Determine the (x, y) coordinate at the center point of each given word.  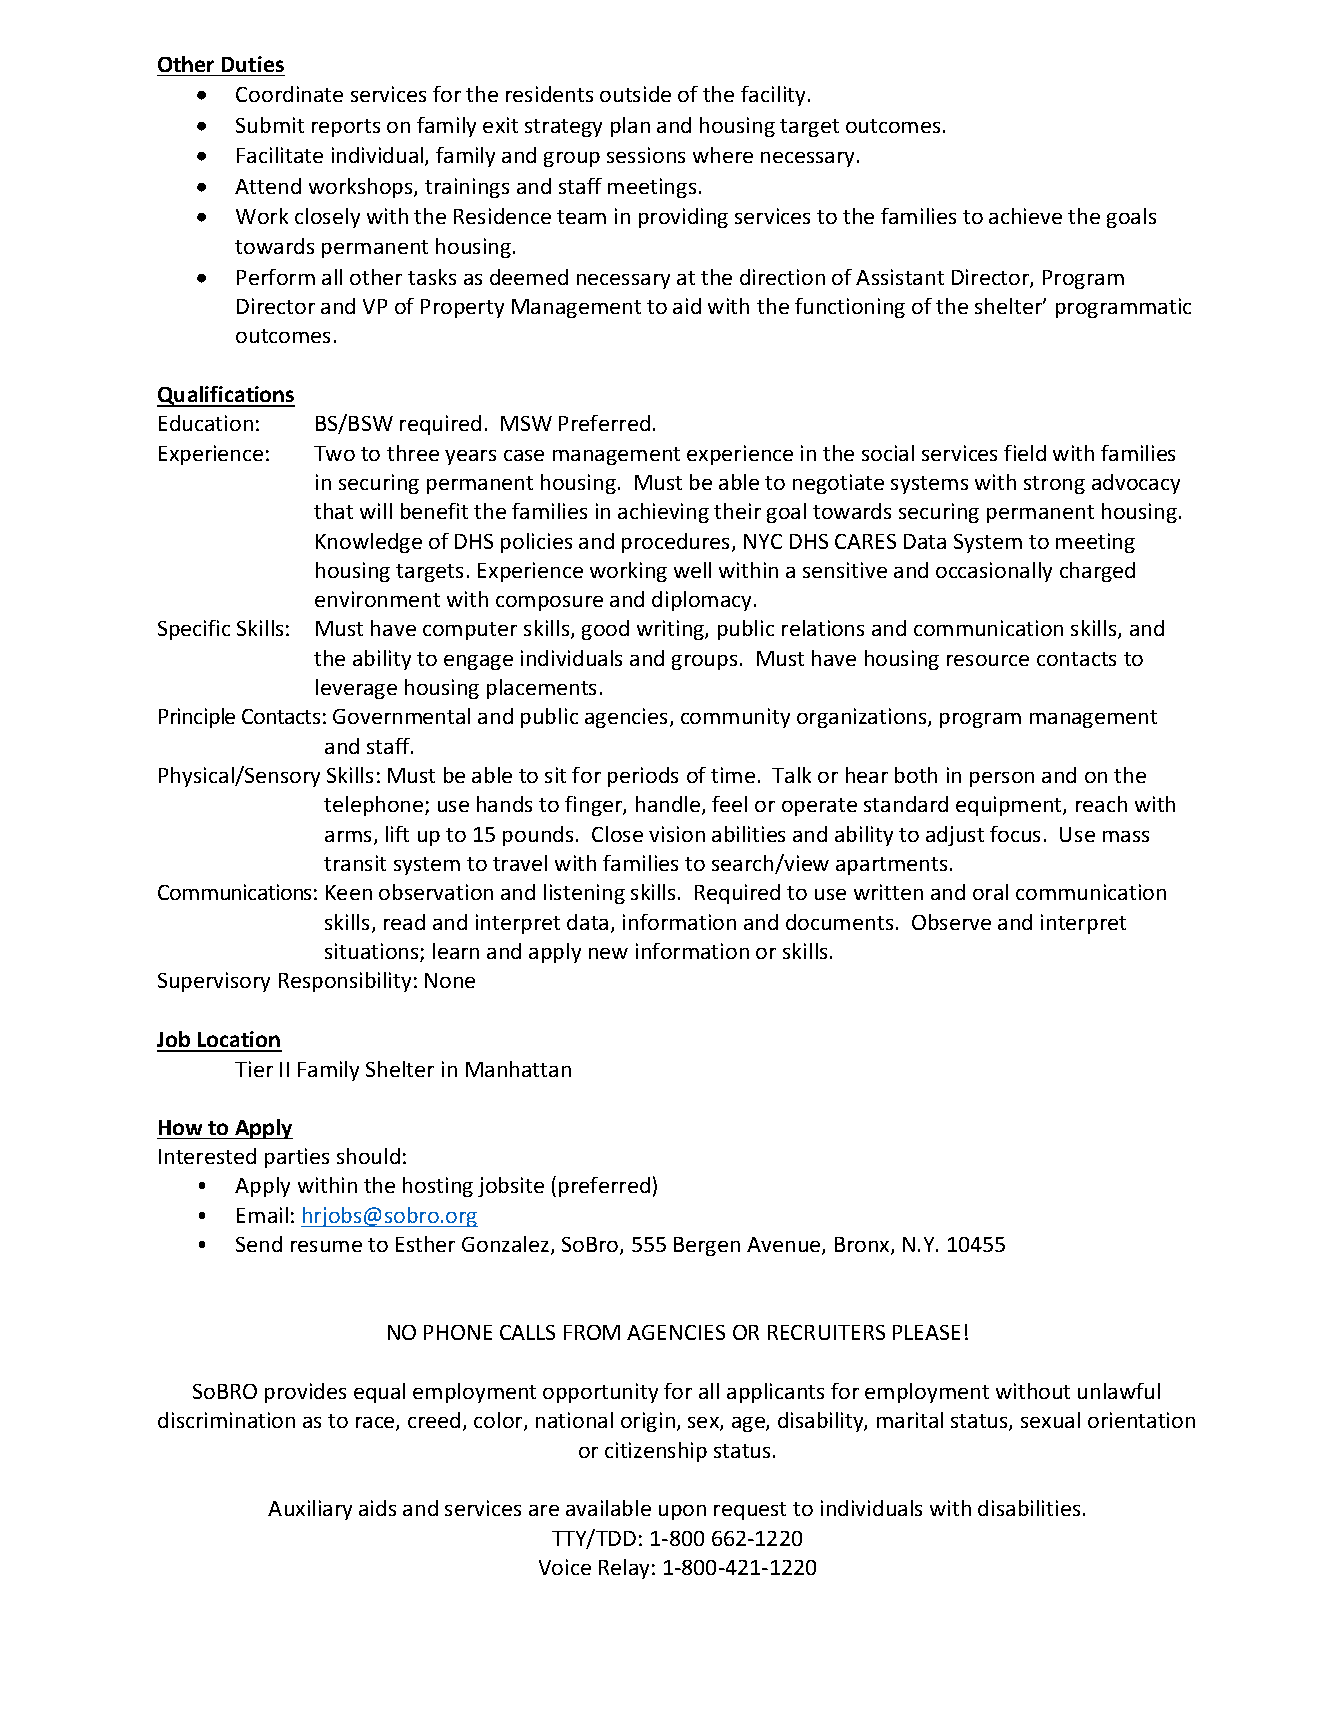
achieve (1025, 216)
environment (377, 599)
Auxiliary (310, 1510)
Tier (254, 1069)
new (608, 953)
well (692, 570)
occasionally (994, 572)
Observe (951, 922)
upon (682, 1512)
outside (635, 94)
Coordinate (289, 94)
